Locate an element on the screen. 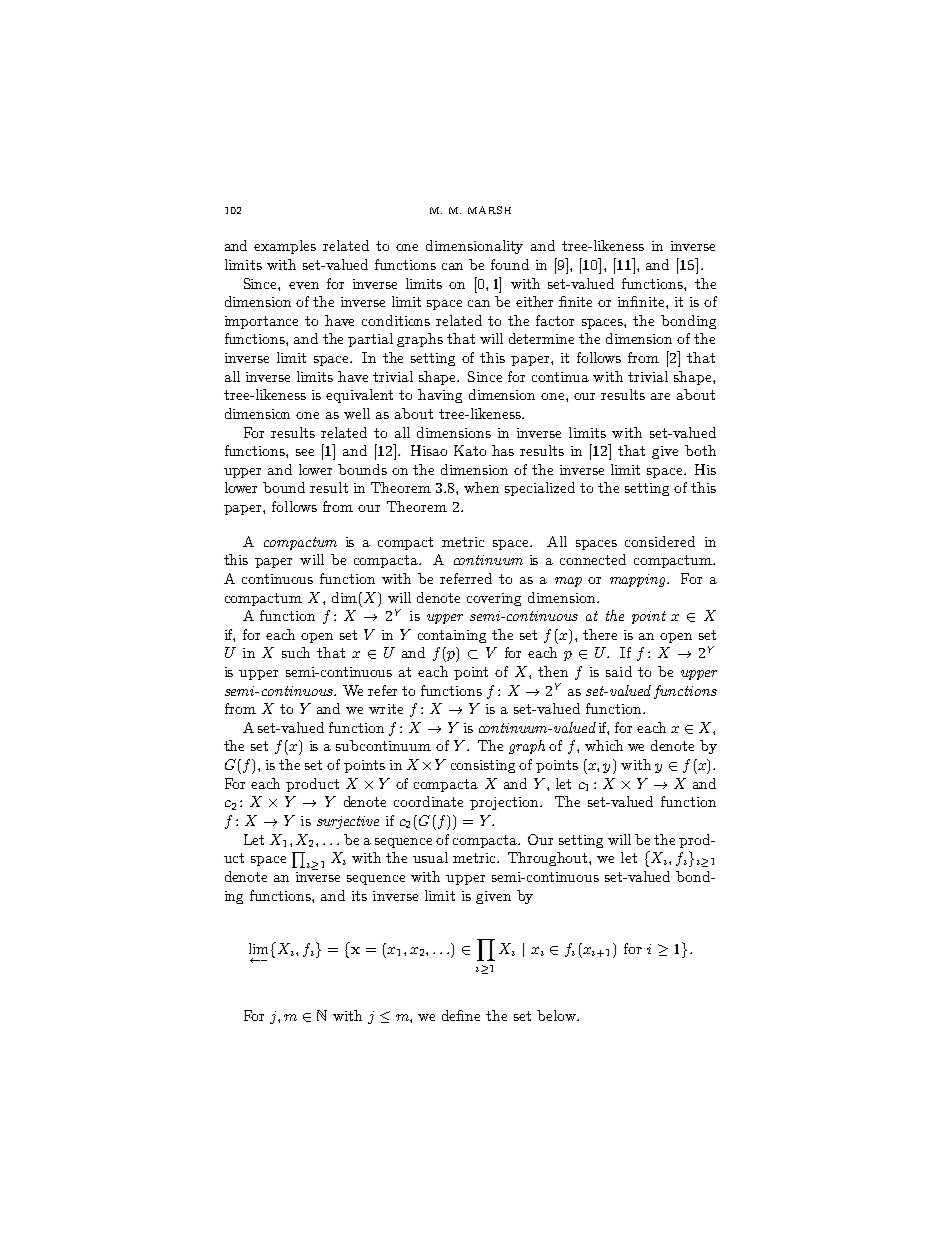 Image resolution: width=952 pixels, height=1233 pixels. covering is located at coordinates (494, 599).
